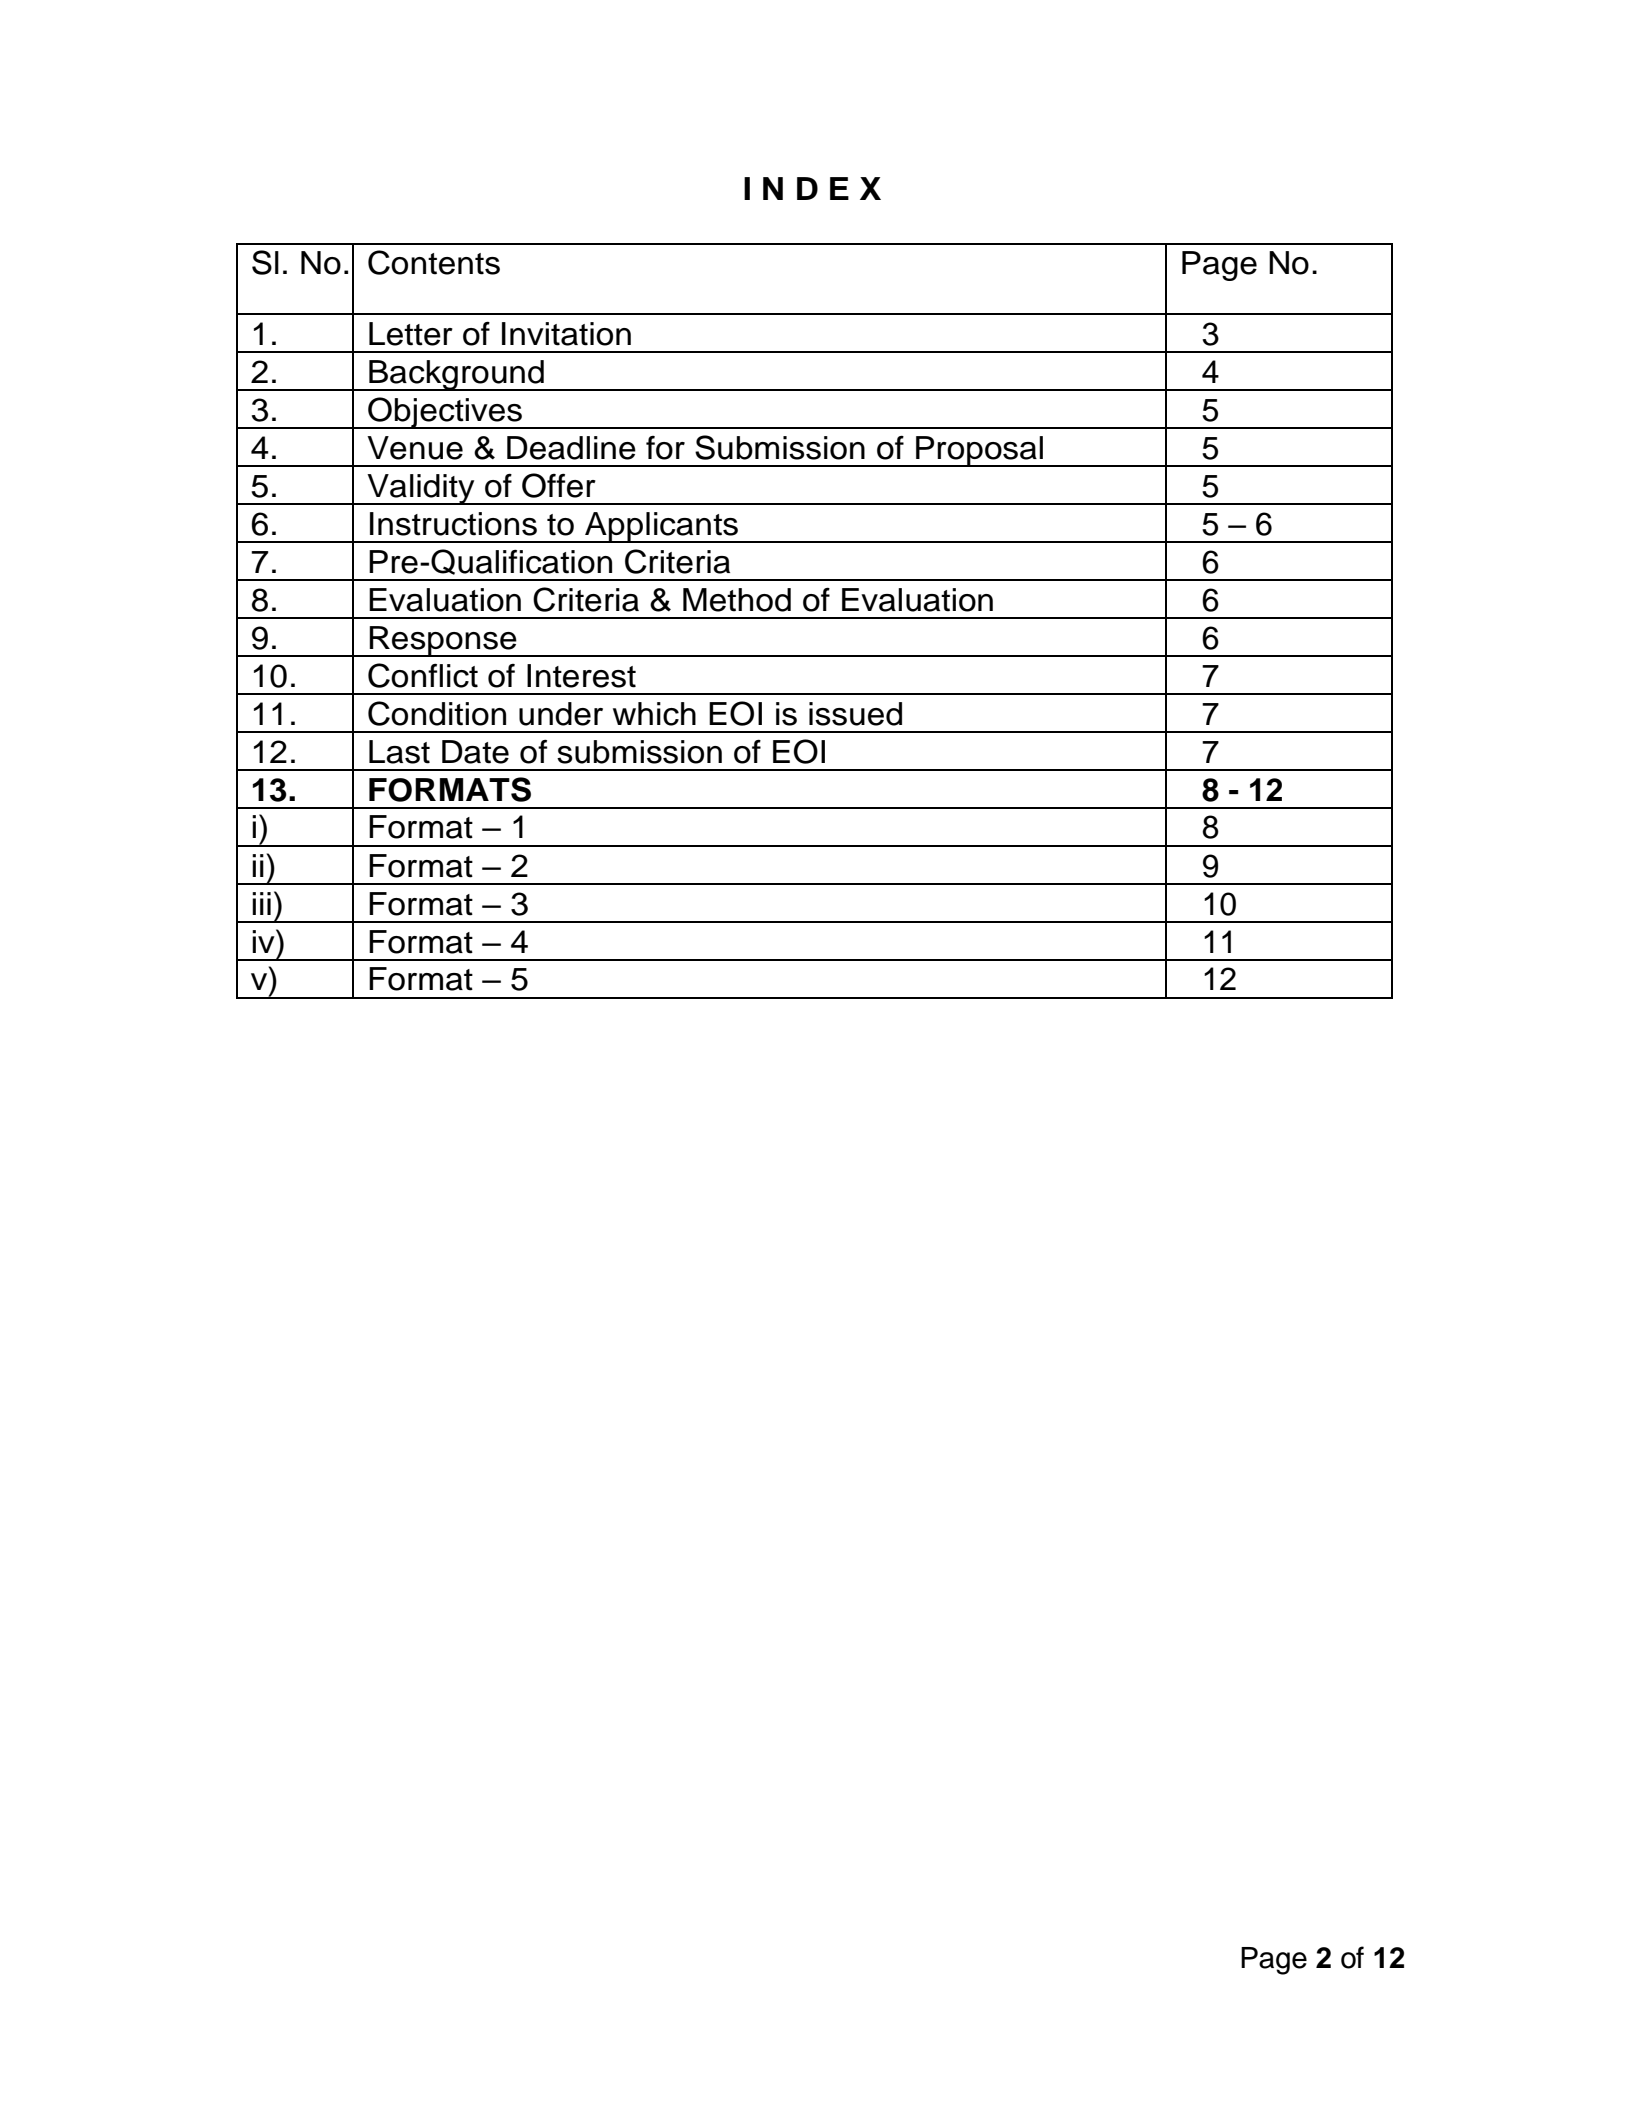 The width and height of the image is (1625, 2103). Describe the element at coordinates (261, 903) in the image. I see `iii` at that location.
